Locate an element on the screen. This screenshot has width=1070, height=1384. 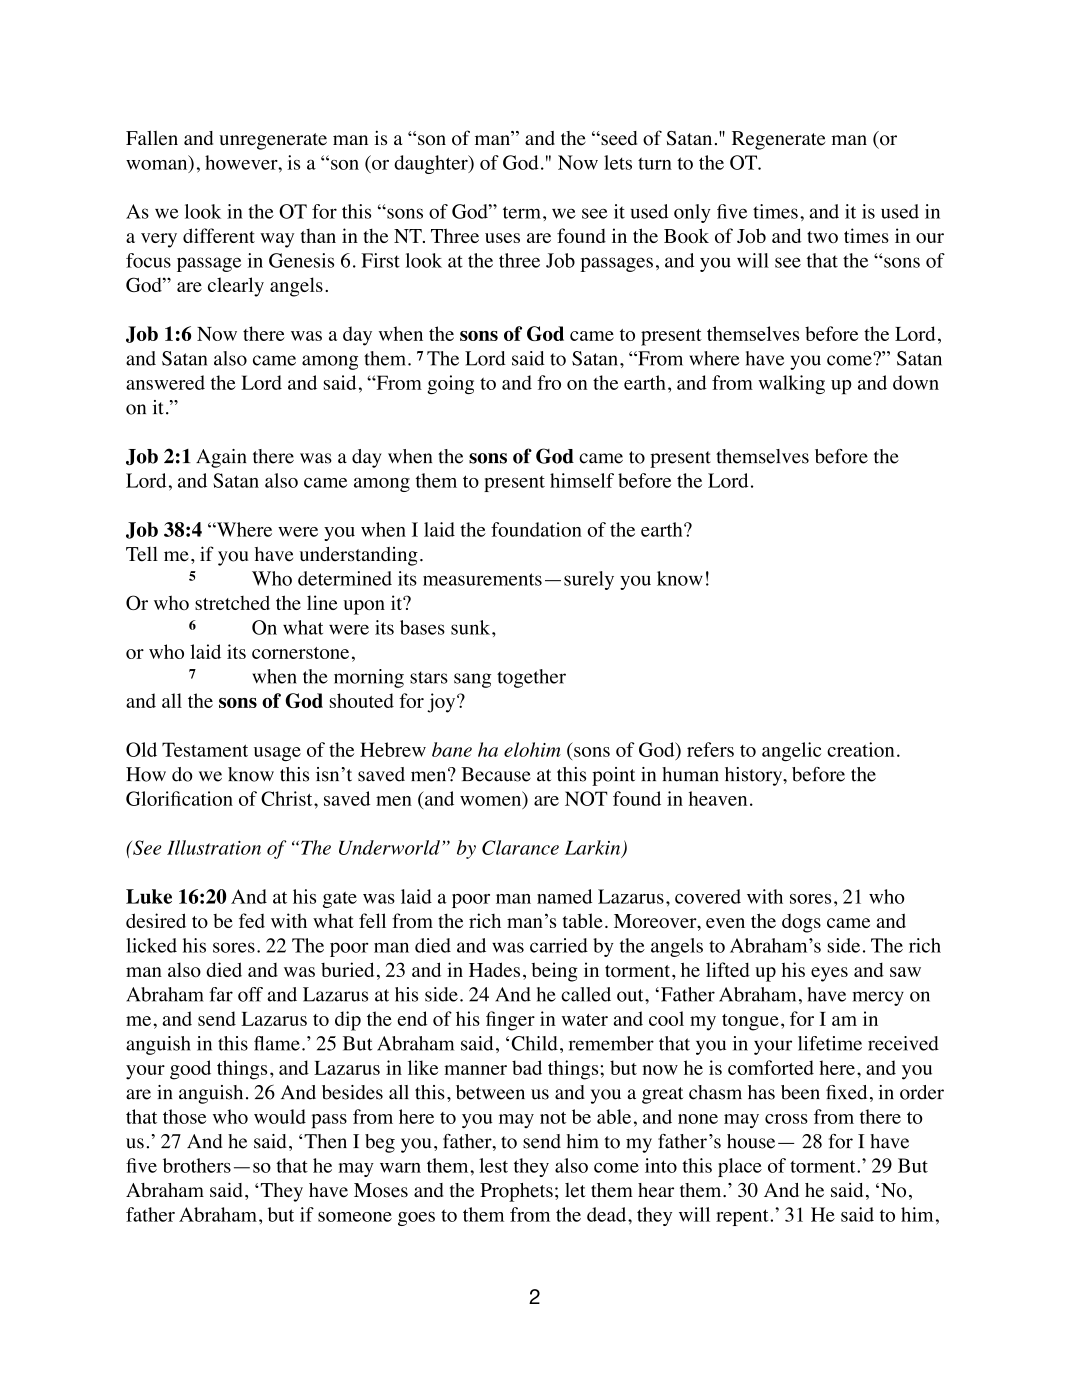
Again is located at coordinates (221, 458).
